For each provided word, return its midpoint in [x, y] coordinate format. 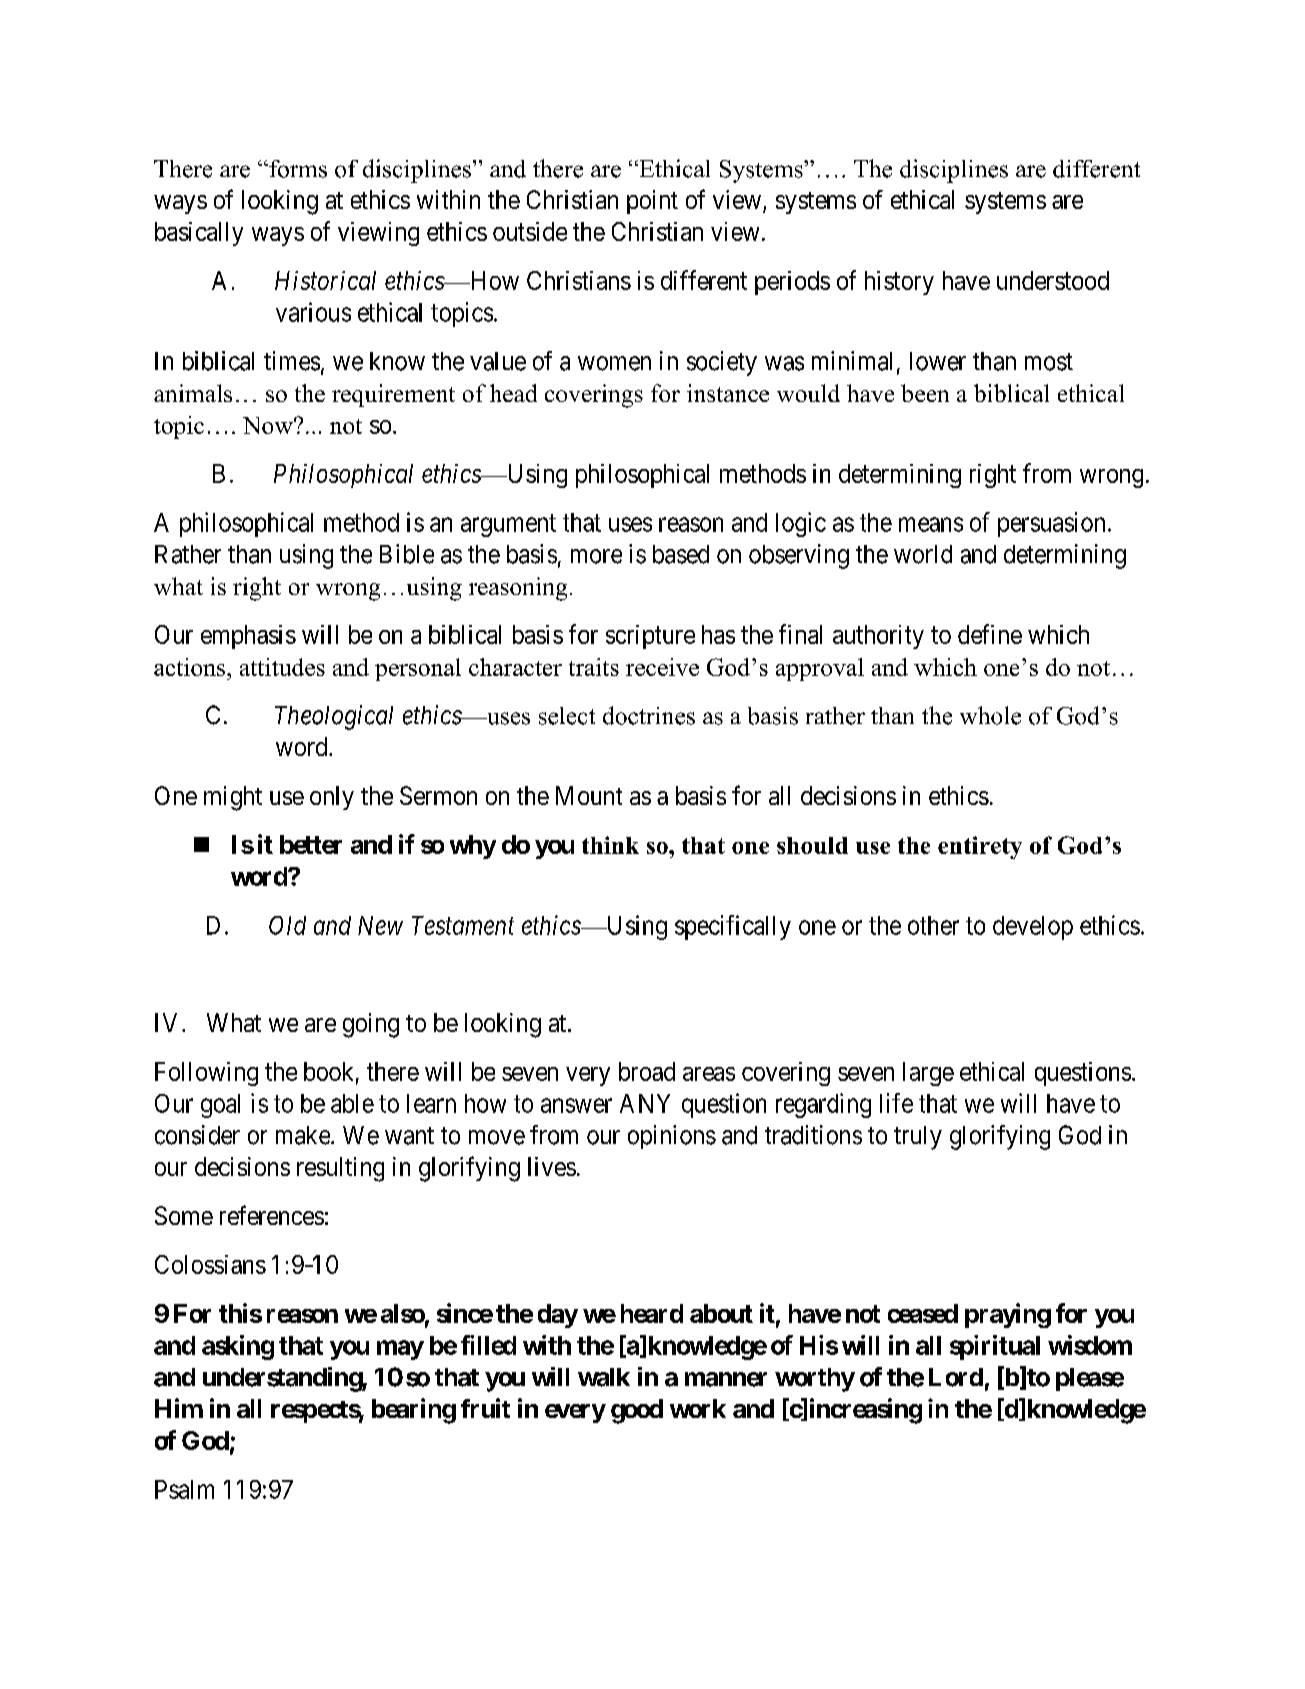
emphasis [248, 637]
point [652, 202]
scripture [650, 637]
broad [647, 1071]
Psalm [184, 1489]
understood [1053, 280]
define [990, 634]
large [928, 1074]
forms [297, 169]
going [371, 1025]
